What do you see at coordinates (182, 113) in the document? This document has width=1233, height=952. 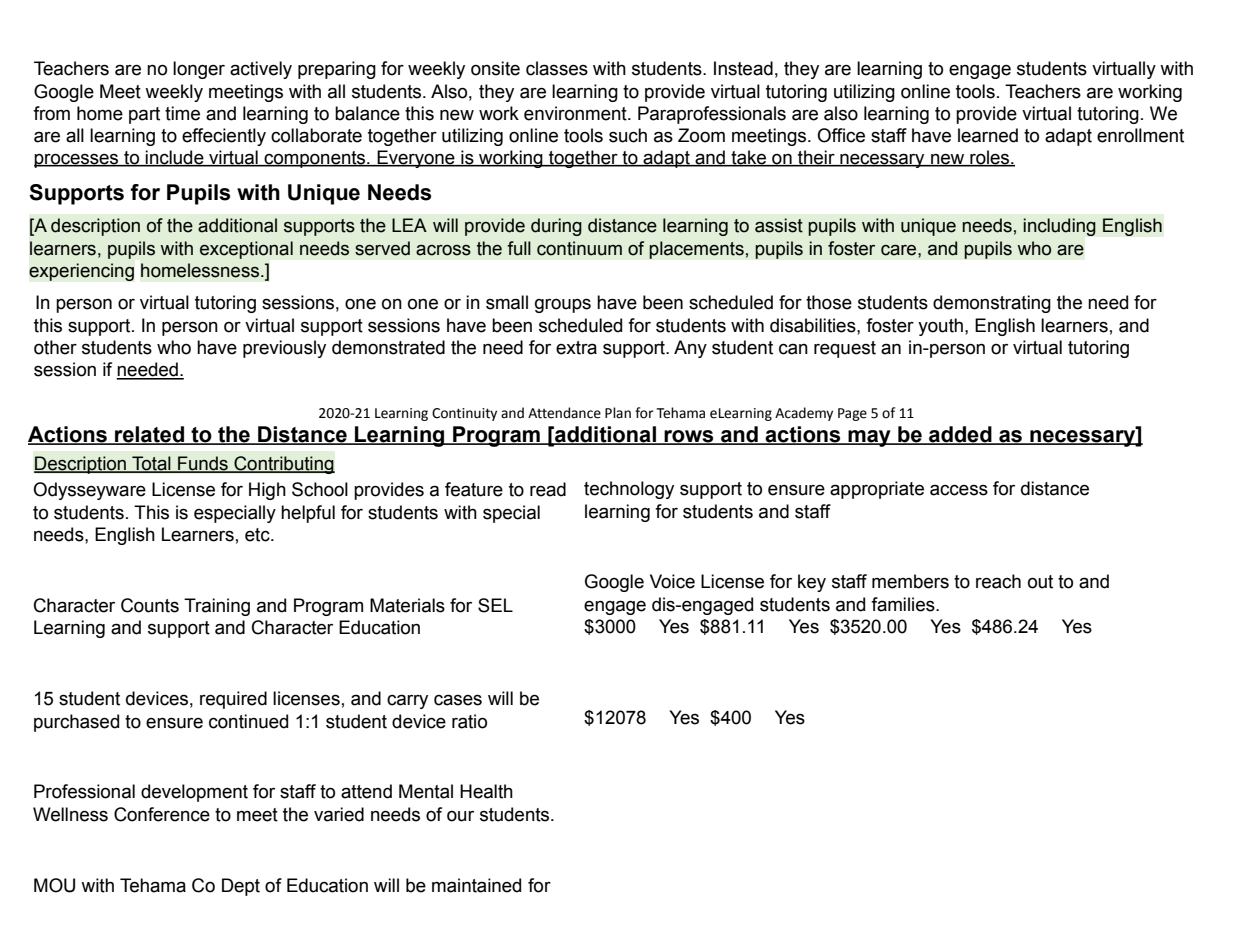 I see `time` at bounding box center [182, 113].
